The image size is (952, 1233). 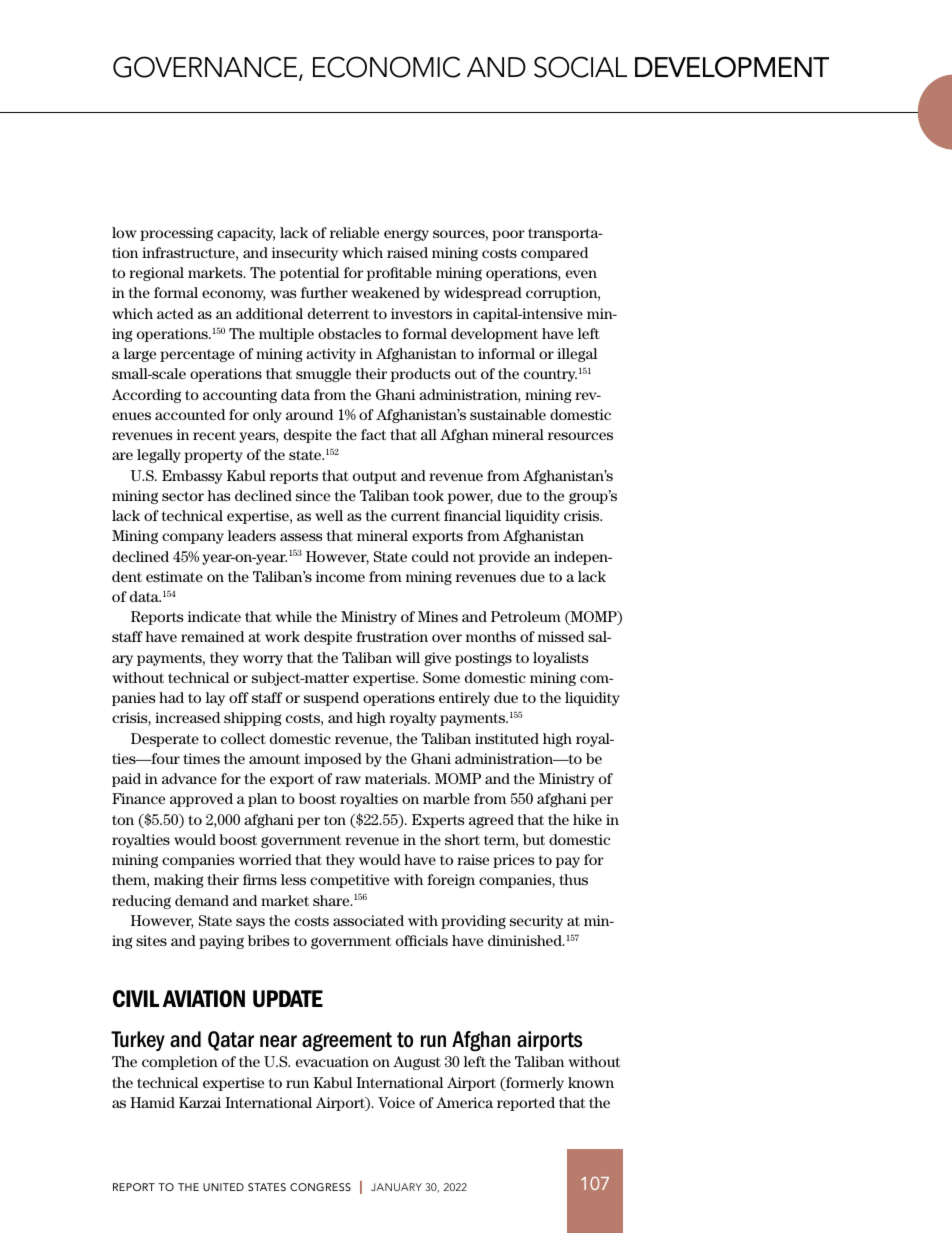 What do you see at coordinates (176, 234) in the screenshot?
I see `processing` at bounding box center [176, 234].
